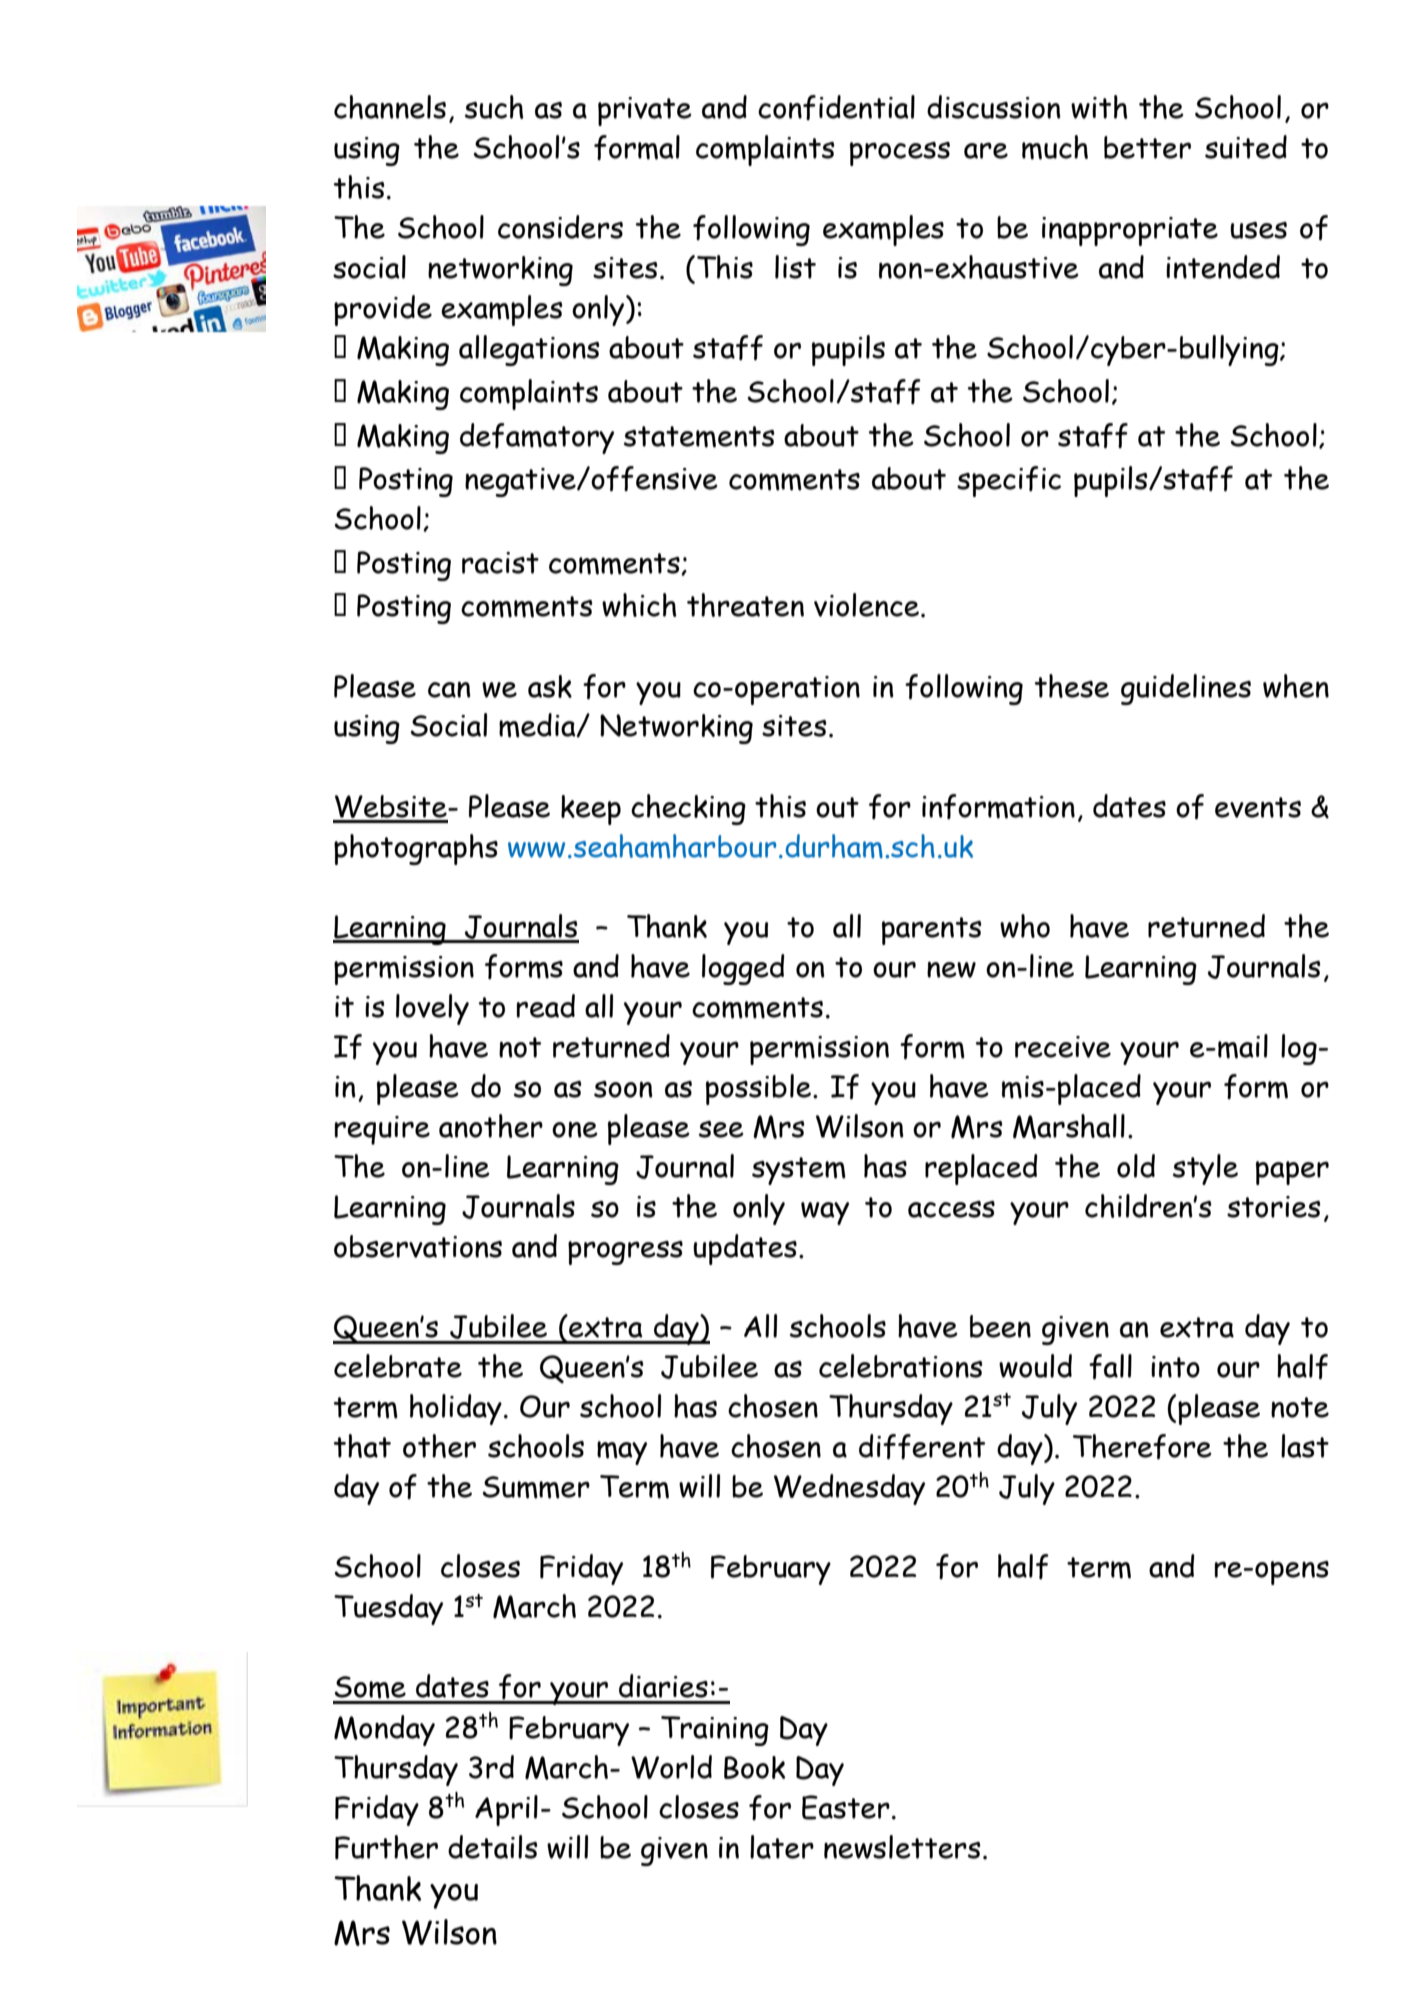  What do you see at coordinates (449, 689) in the screenshot?
I see `can` at bounding box center [449, 689].
